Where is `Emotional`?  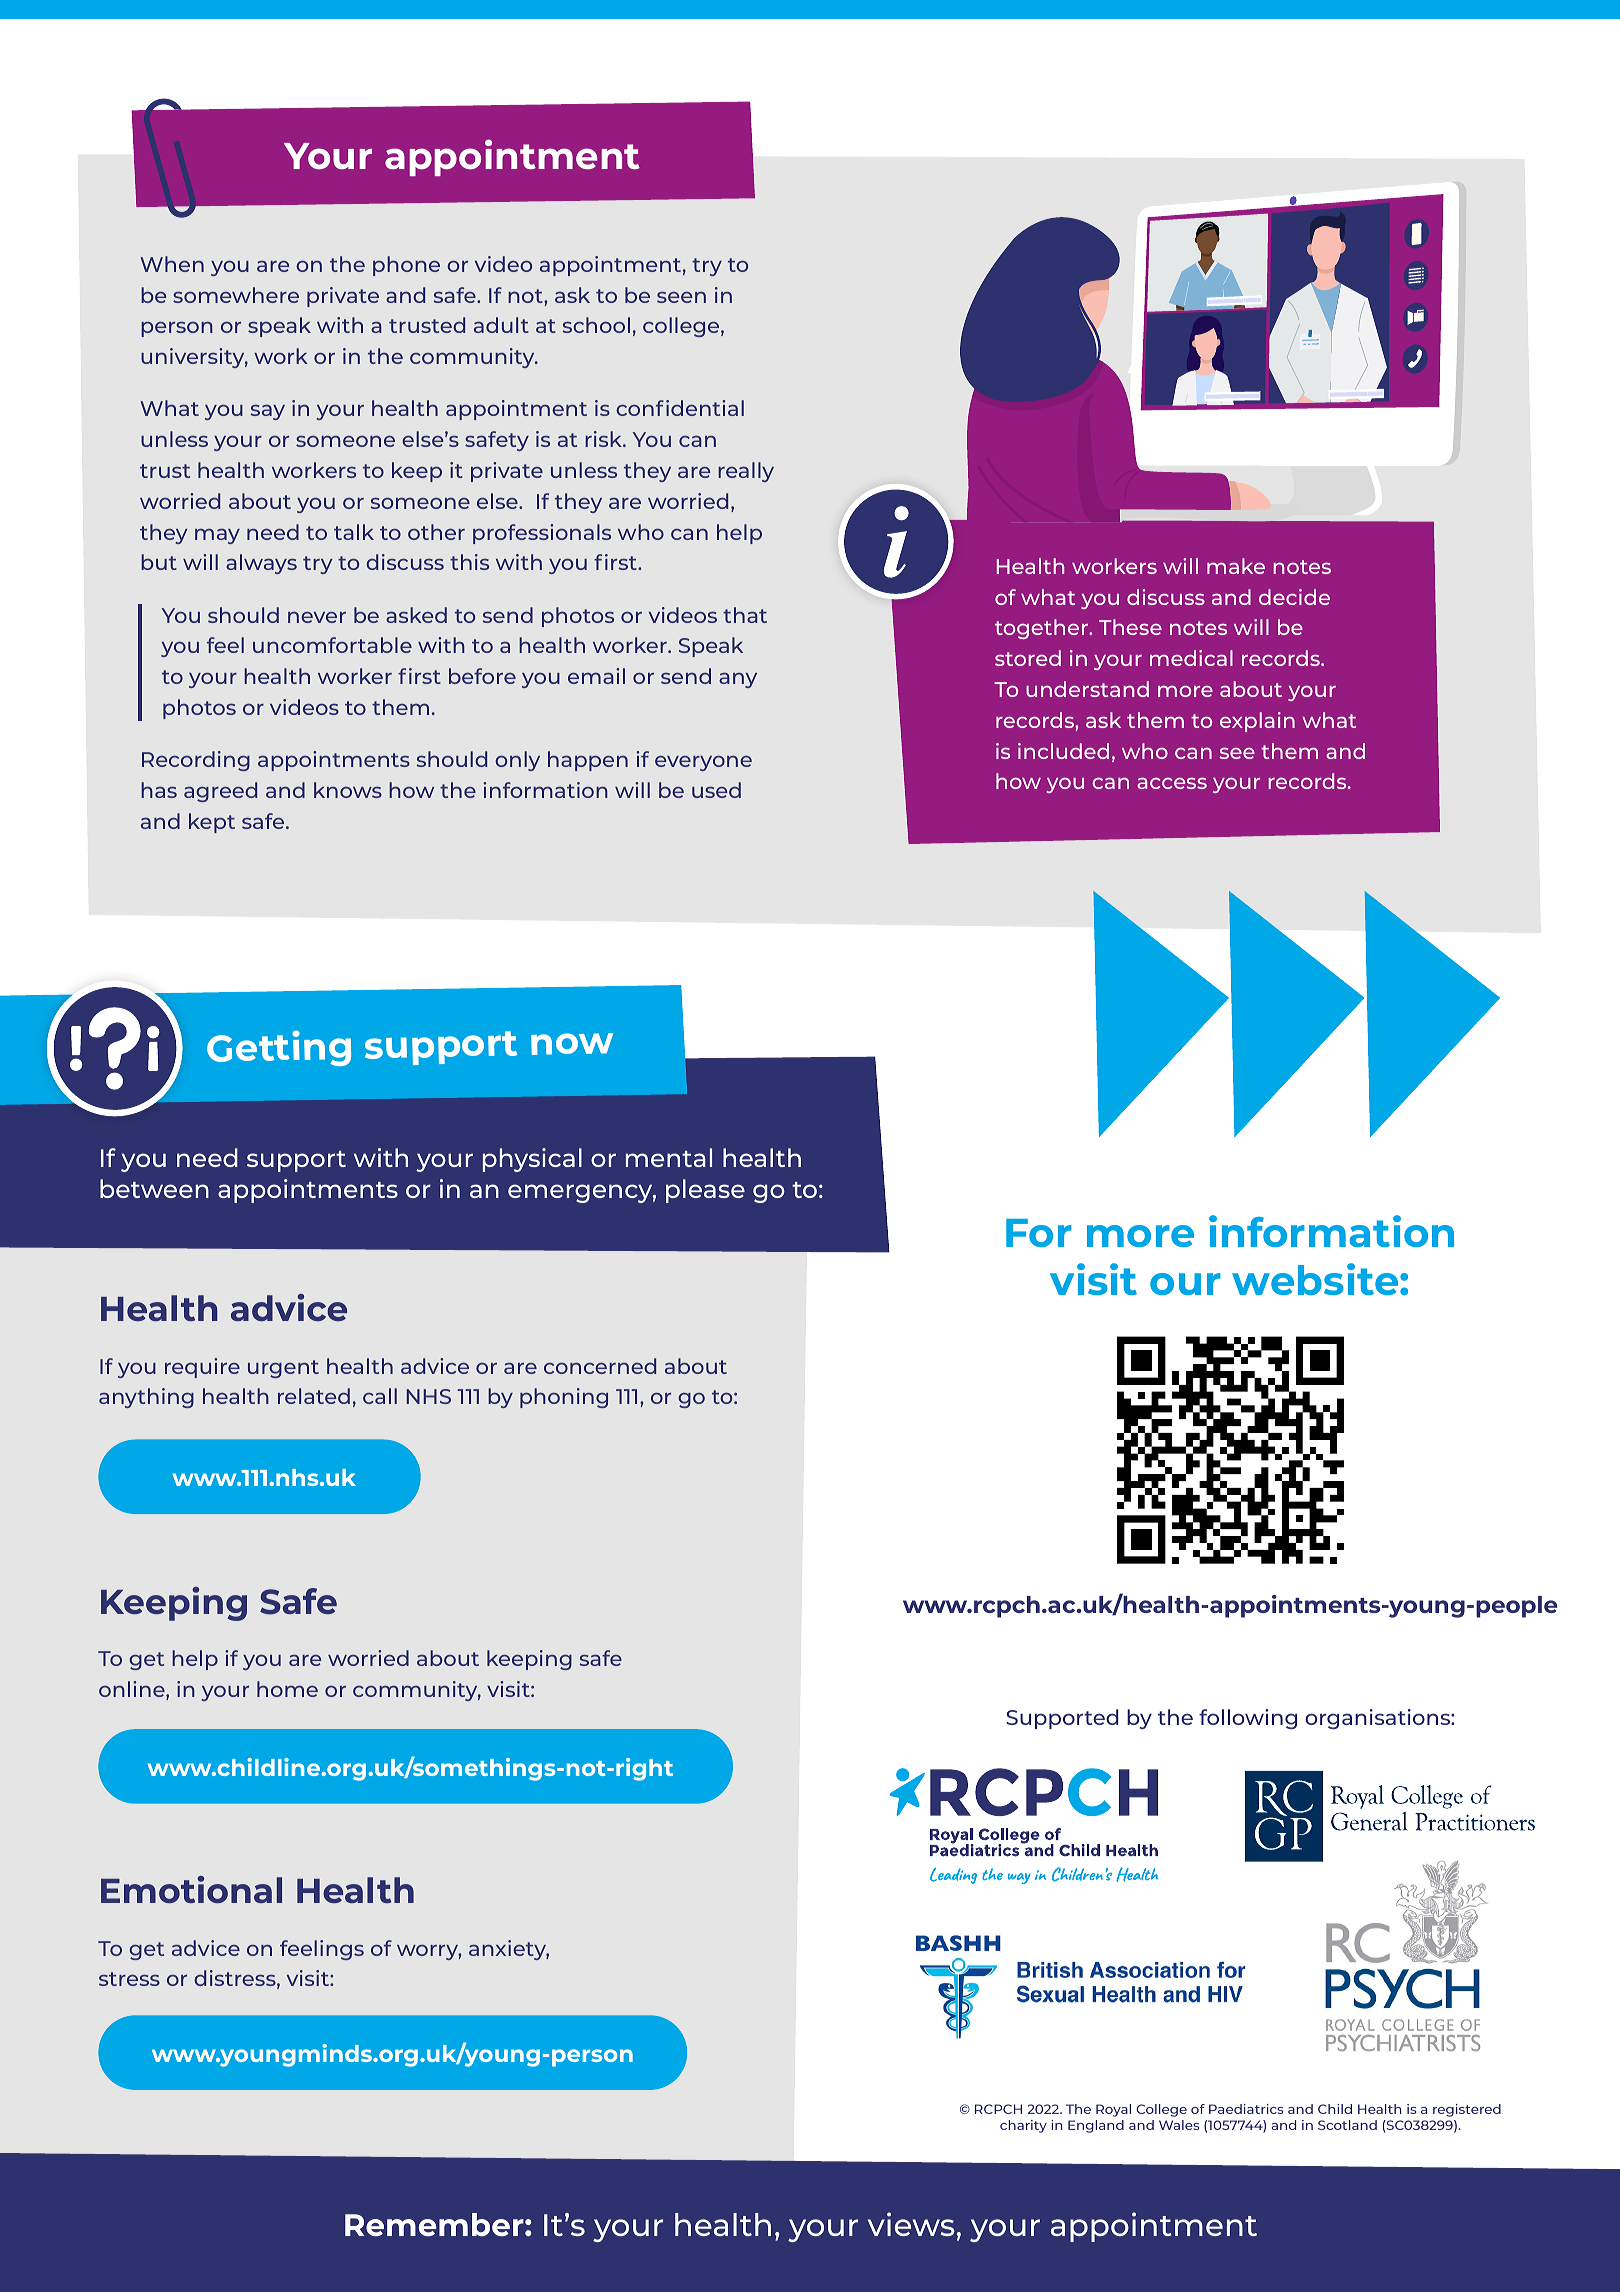
Emotional is located at coordinates (191, 1889).
